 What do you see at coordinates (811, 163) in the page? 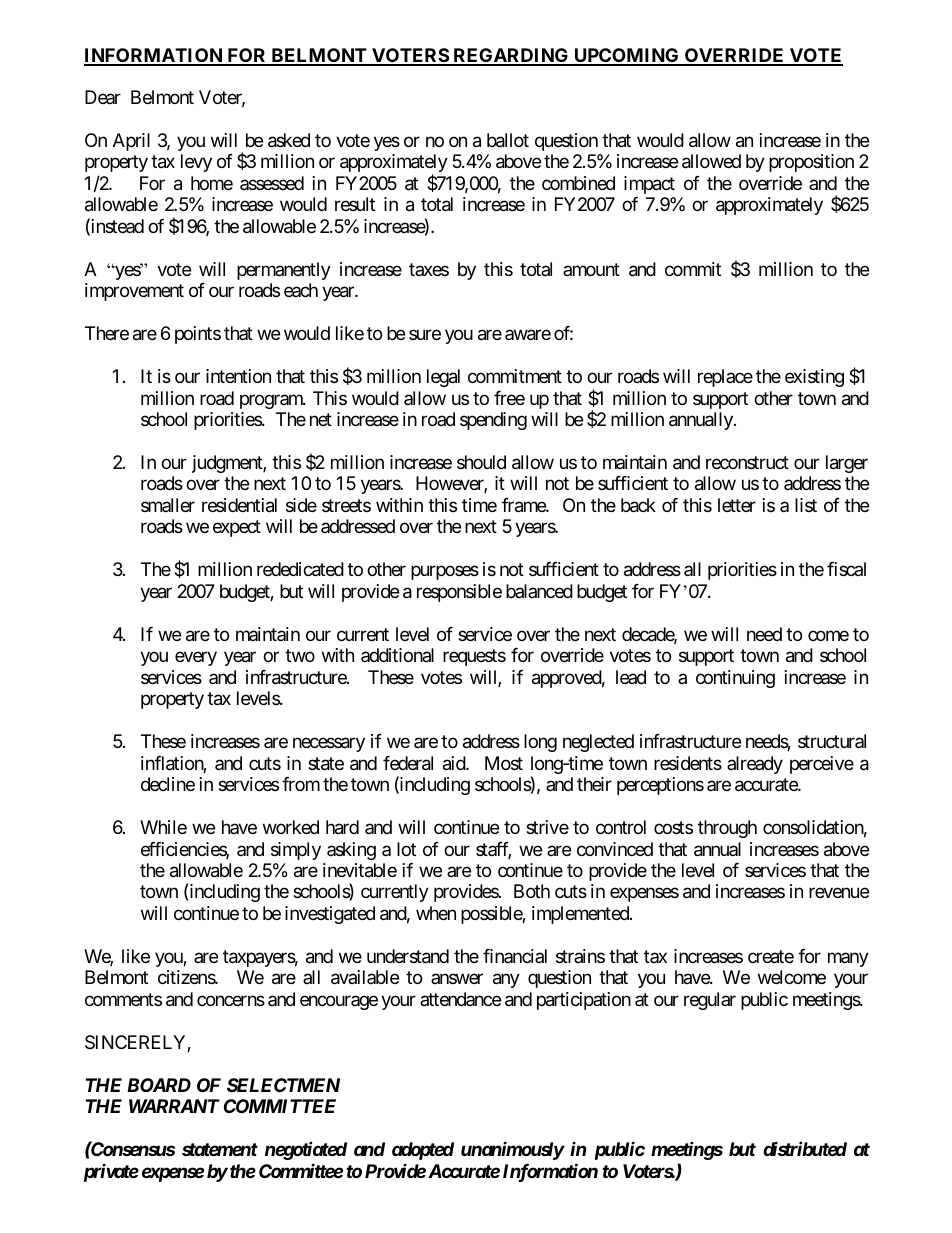
I see `proposition` at bounding box center [811, 163].
